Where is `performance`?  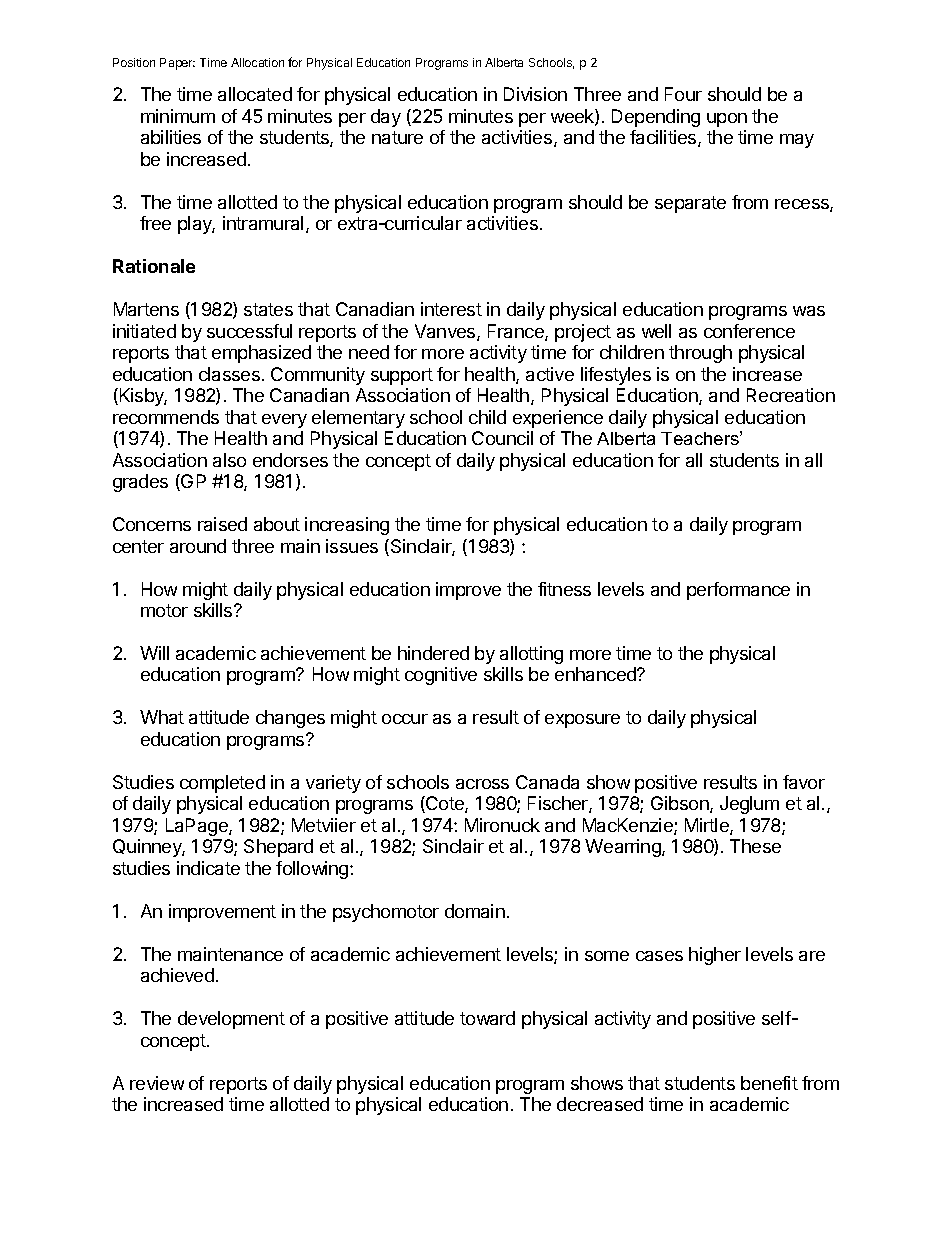 performance is located at coordinates (738, 591).
